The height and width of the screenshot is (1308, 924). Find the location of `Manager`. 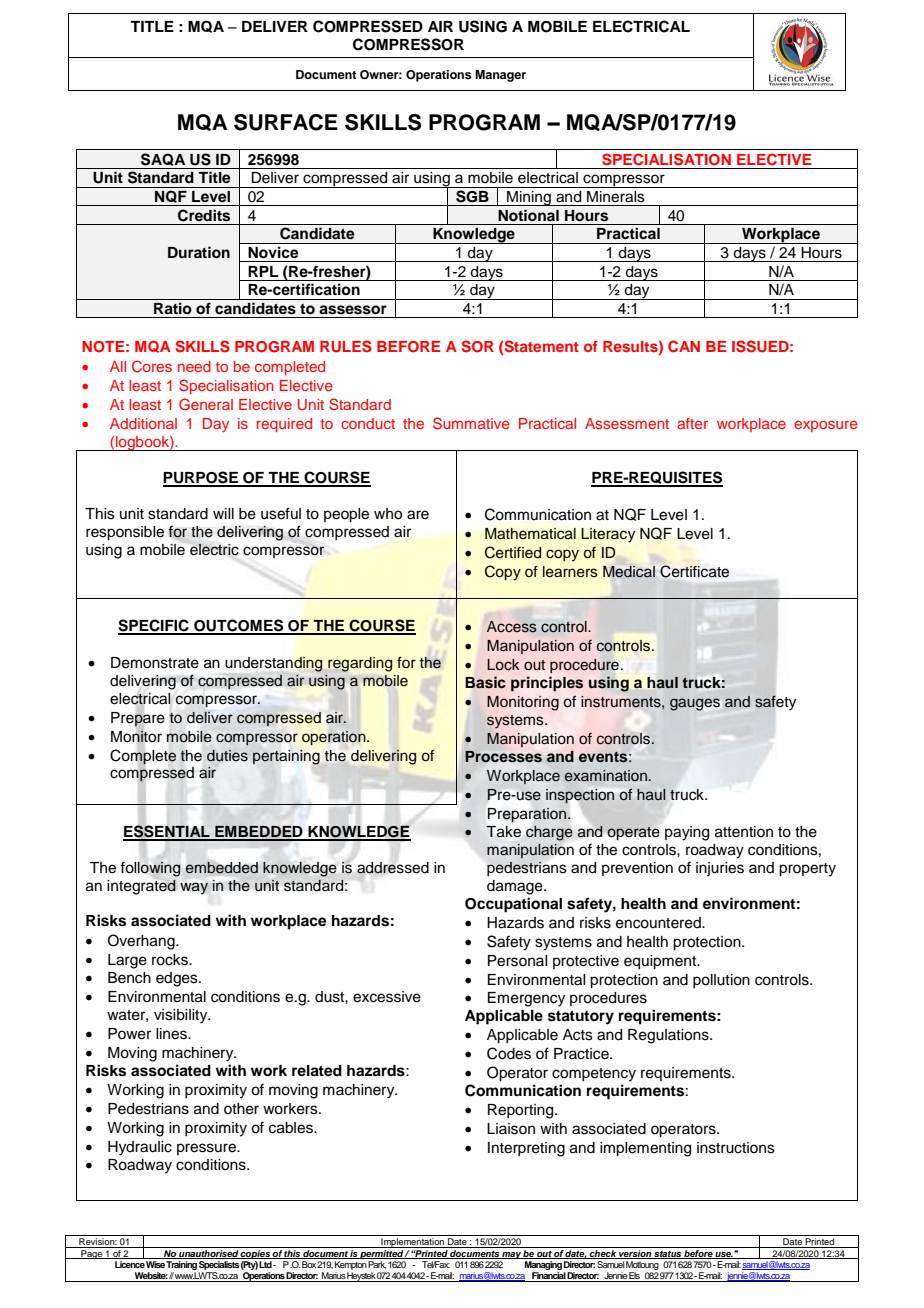

Manager is located at coordinates (500, 76).
